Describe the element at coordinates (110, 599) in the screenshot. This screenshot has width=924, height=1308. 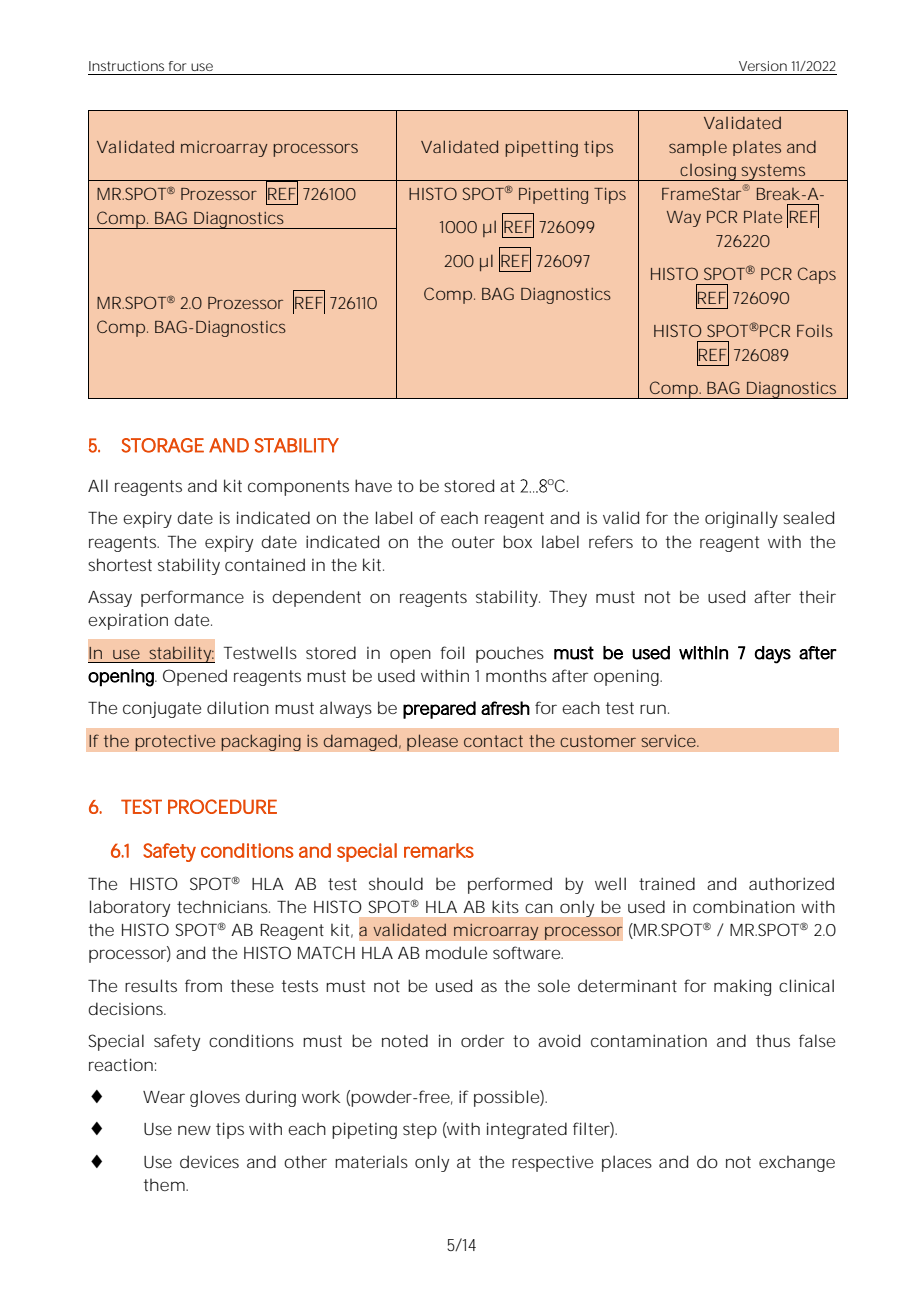
I see `Assay` at that location.
